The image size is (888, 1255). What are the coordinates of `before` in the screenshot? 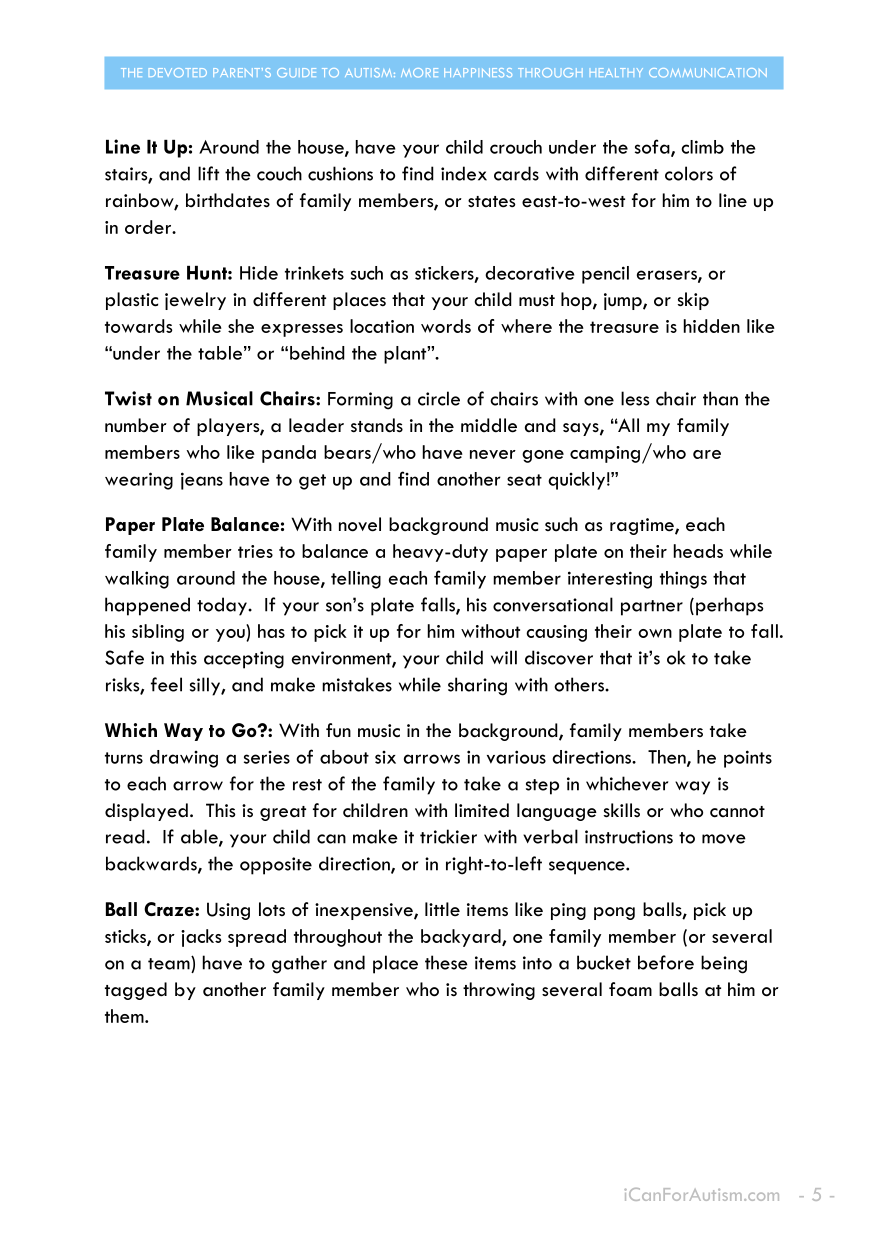 It's located at (666, 962).
